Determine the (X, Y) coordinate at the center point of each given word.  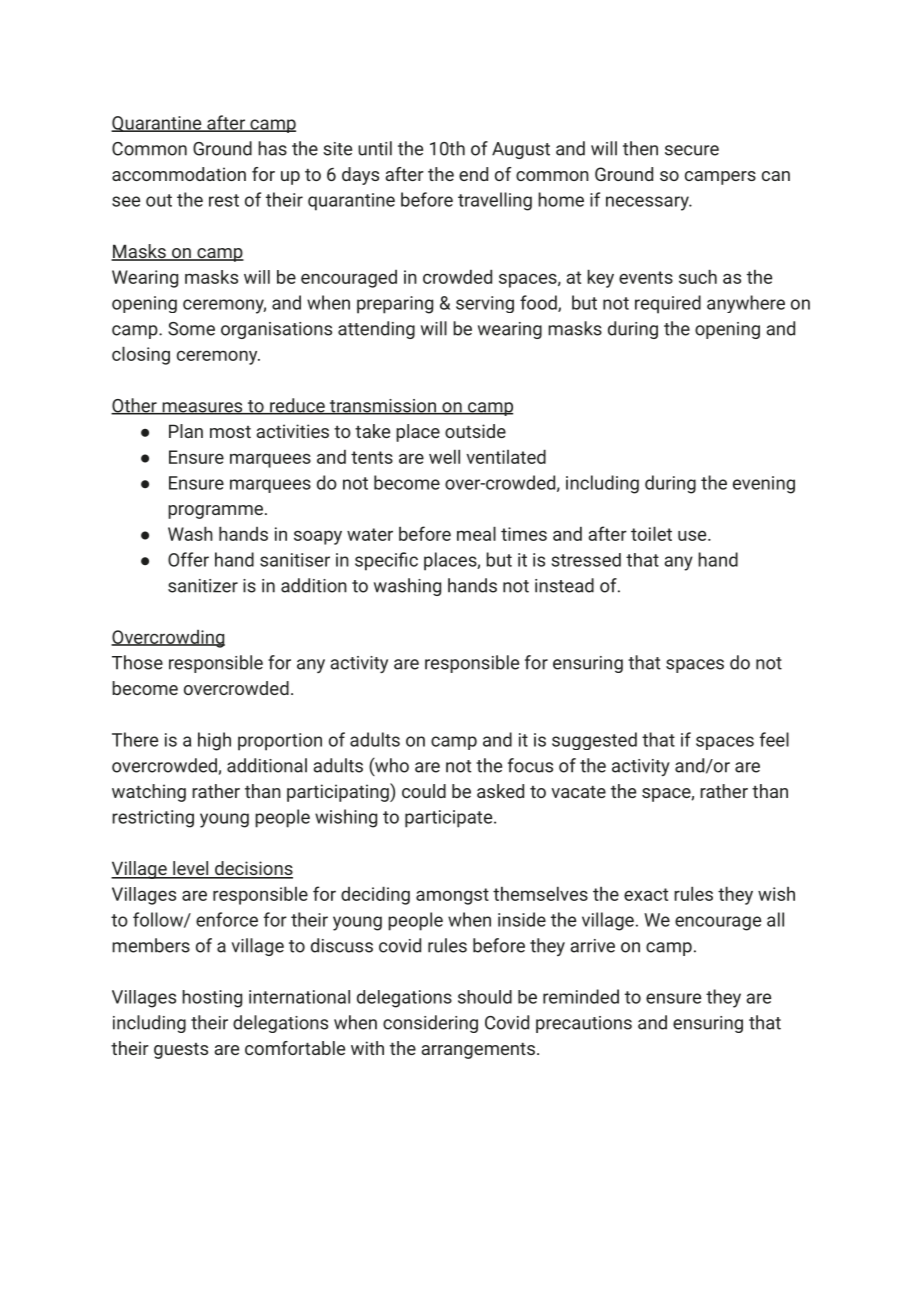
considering (430, 1024)
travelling (495, 201)
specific (386, 561)
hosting (212, 999)
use (693, 535)
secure (692, 150)
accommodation (179, 174)
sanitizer (203, 586)
